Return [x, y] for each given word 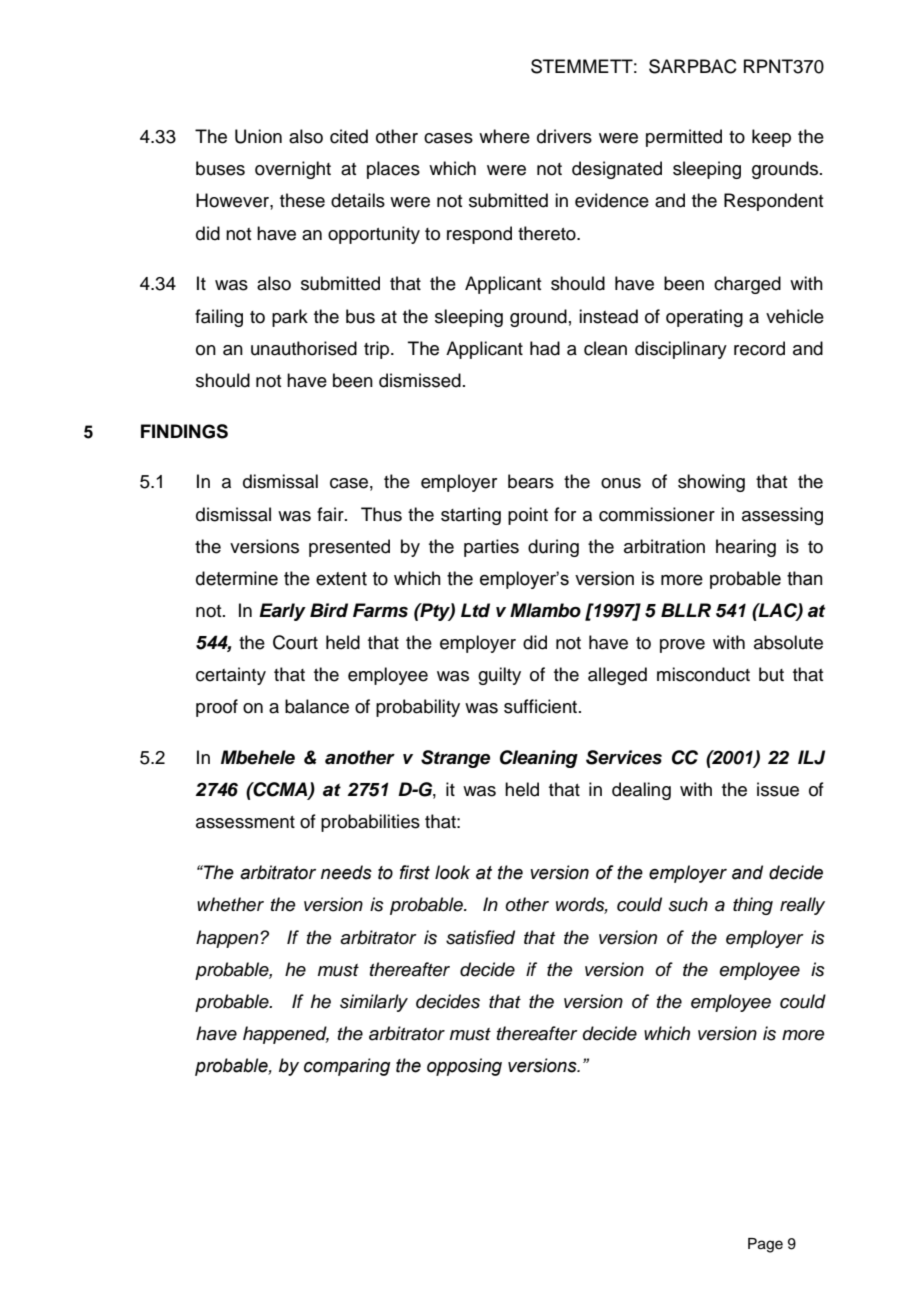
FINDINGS [184, 431]
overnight [293, 170]
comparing [347, 1067]
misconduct [703, 674]
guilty [499, 676]
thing [753, 906]
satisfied [480, 937]
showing [711, 483]
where [504, 136]
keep [771, 138]
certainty [231, 676]
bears [531, 481]
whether [230, 904]
